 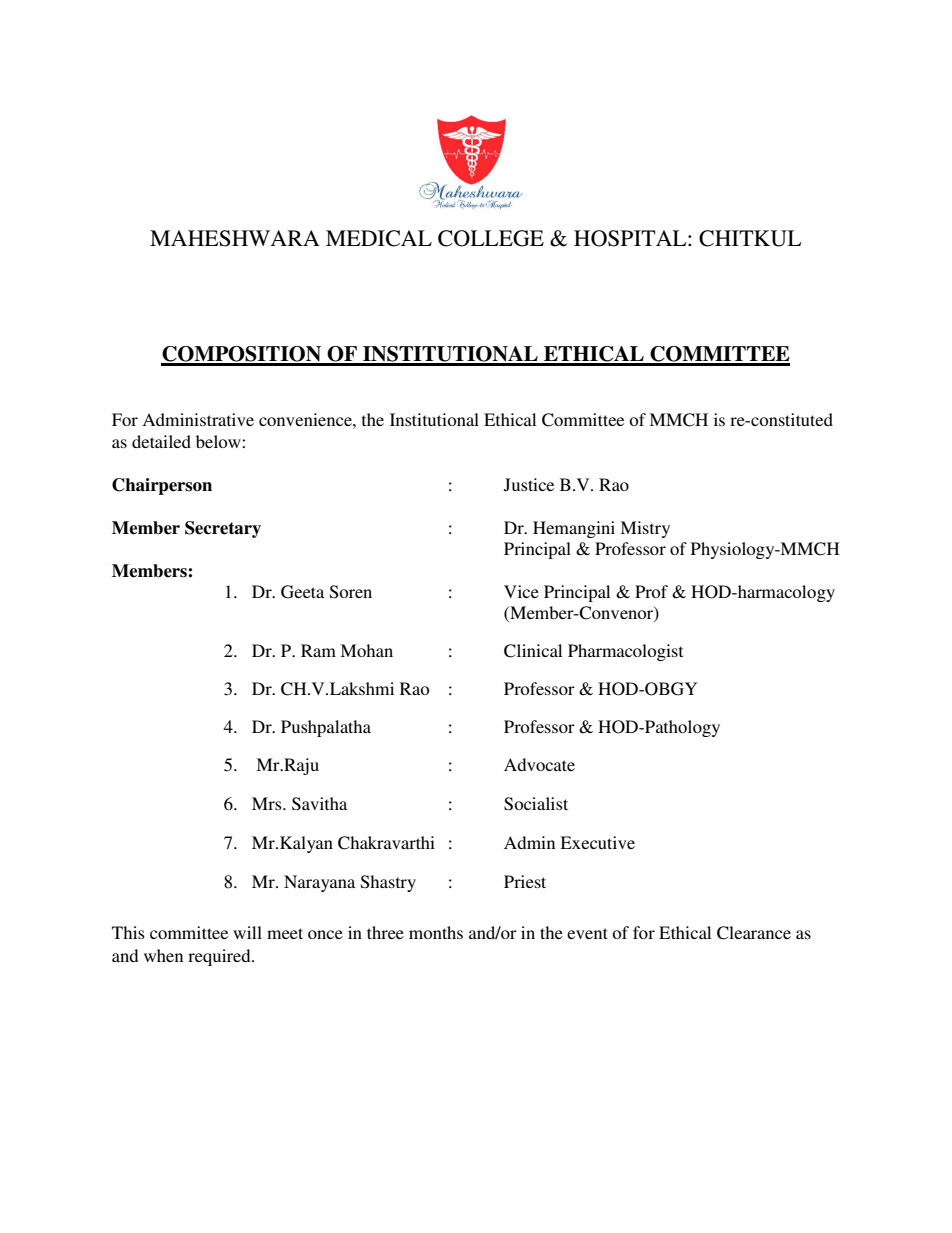 I want to click on Pharmacologist, so click(x=625, y=652).
